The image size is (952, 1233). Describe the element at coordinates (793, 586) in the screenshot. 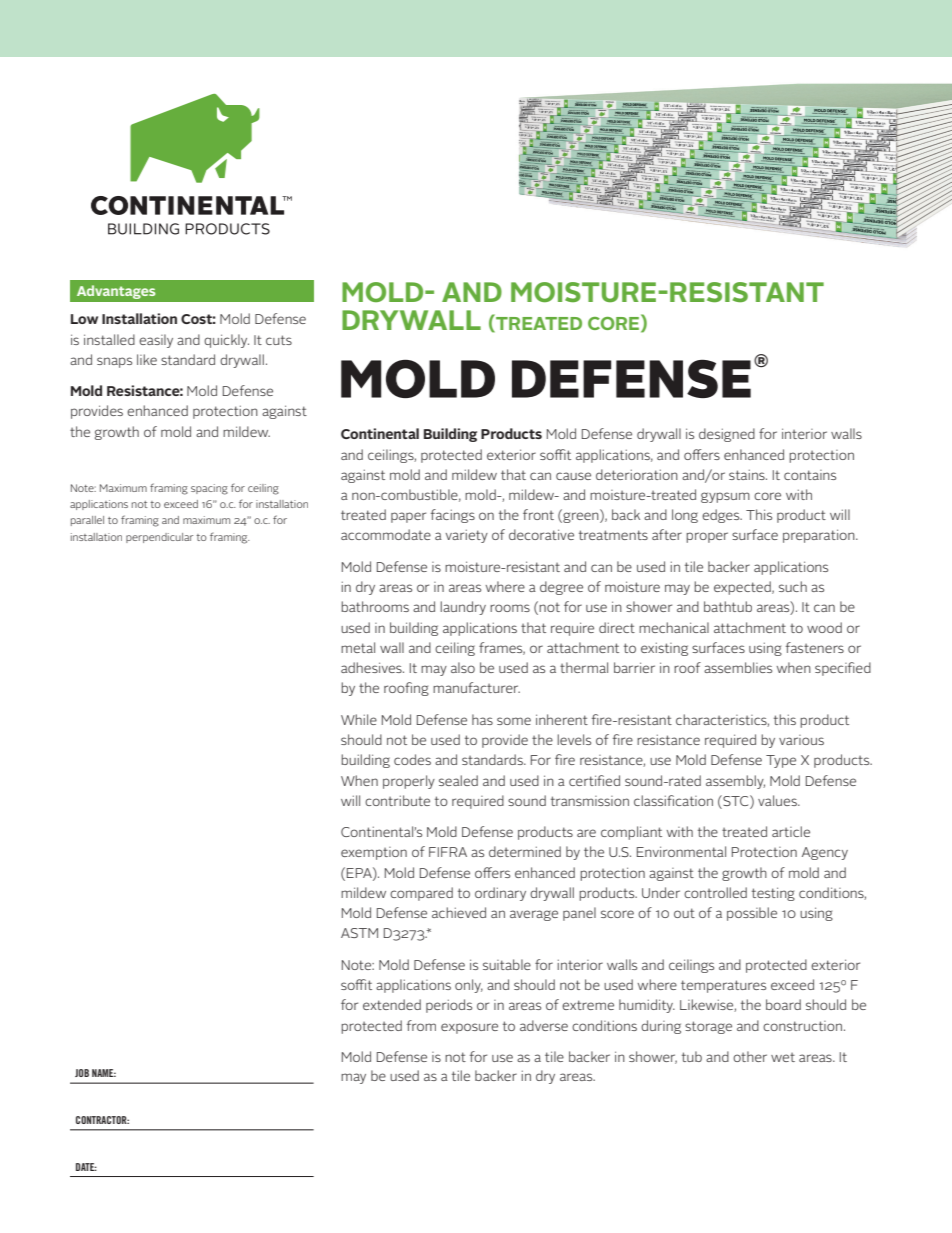

I see `such` at that location.
